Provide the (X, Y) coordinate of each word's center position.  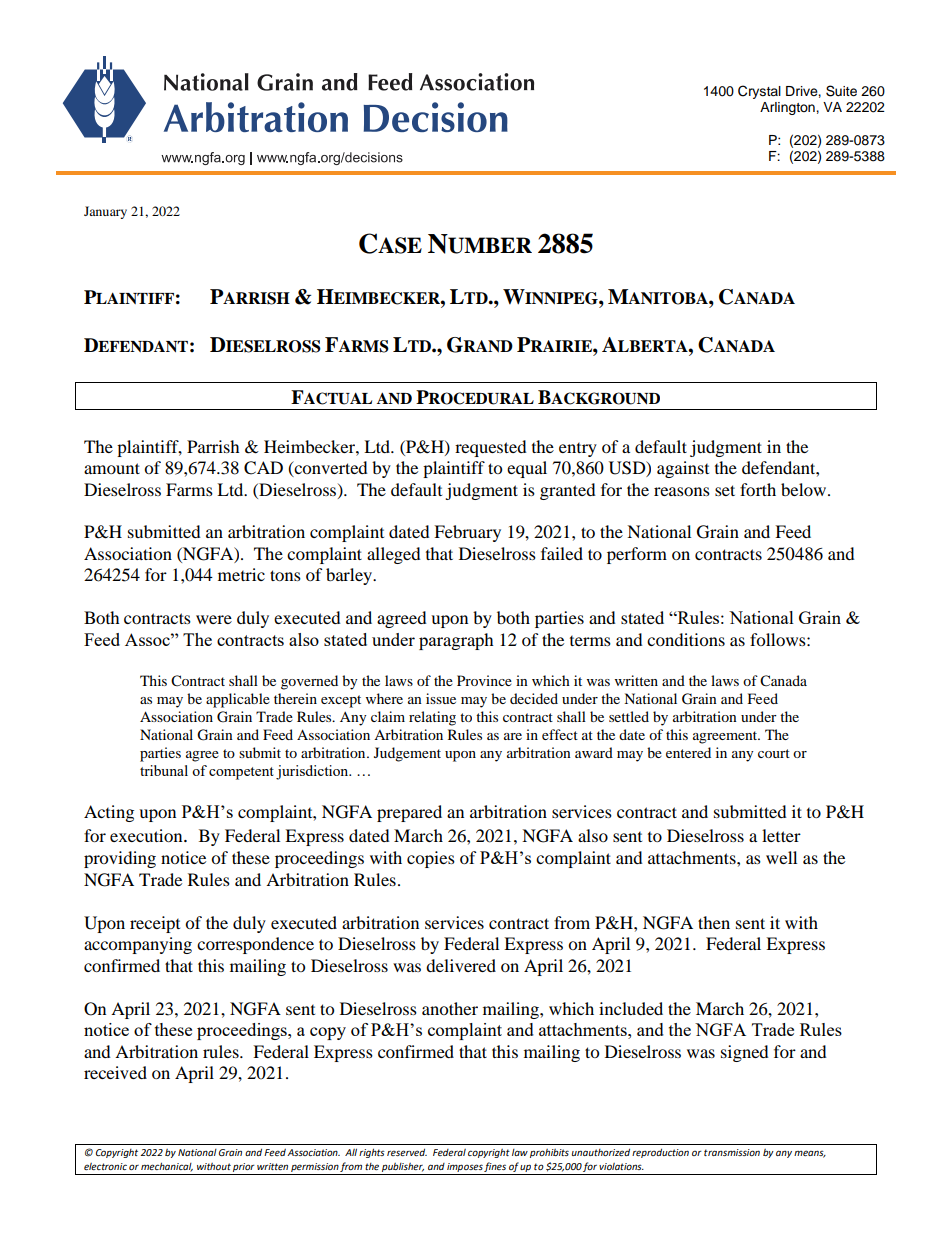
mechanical (167, 1167)
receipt (155, 924)
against (683, 469)
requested (491, 448)
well (781, 857)
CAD (263, 468)
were (214, 619)
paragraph (456, 641)
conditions (686, 639)
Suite (841, 91)
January (105, 212)
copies (431, 859)
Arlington (788, 108)
